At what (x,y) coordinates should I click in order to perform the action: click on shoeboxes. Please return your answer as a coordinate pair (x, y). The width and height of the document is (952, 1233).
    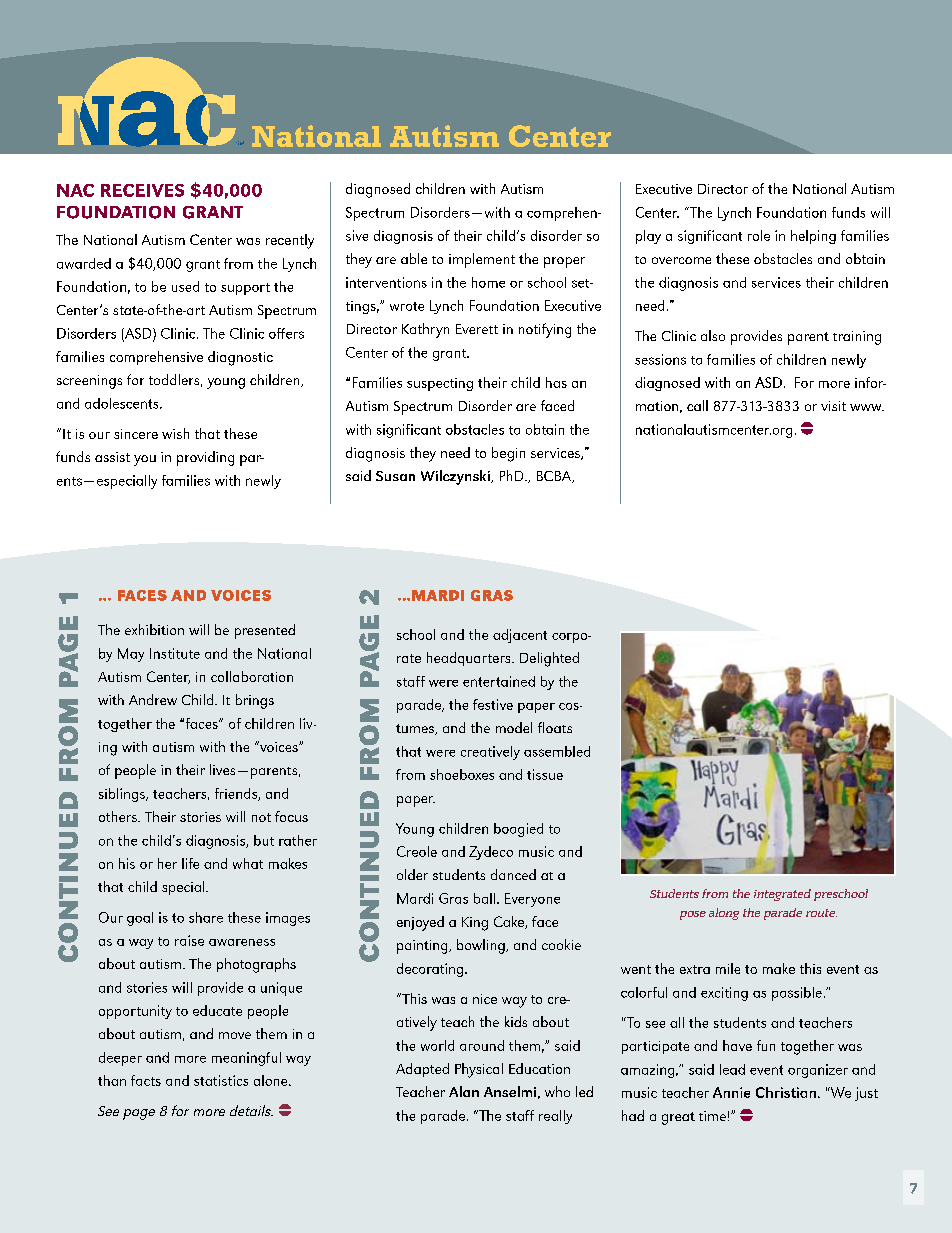
    Looking at the image, I should click on (462, 774).
